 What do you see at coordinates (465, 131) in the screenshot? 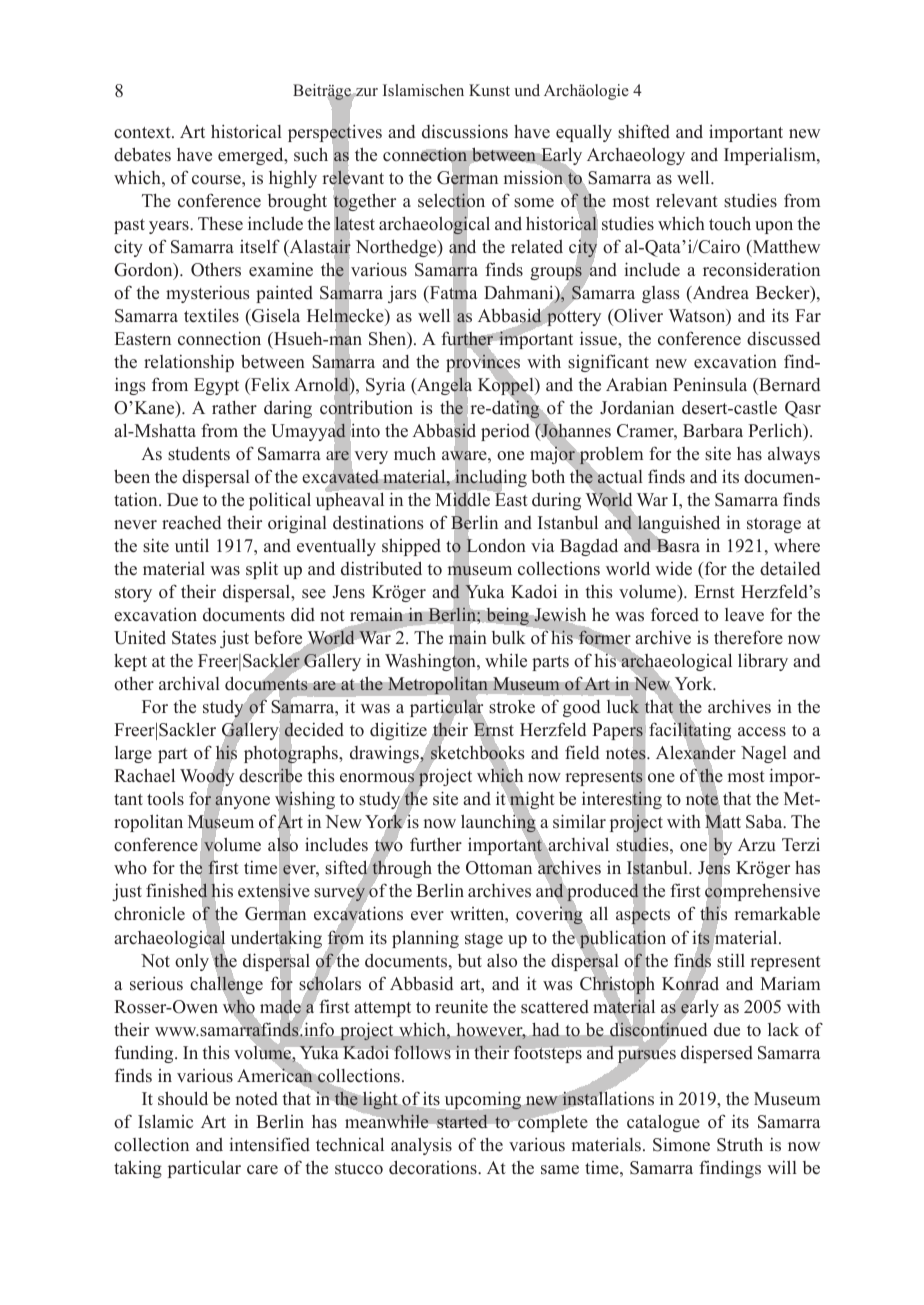
I see `discussions` at bounding box center [465, 131].
